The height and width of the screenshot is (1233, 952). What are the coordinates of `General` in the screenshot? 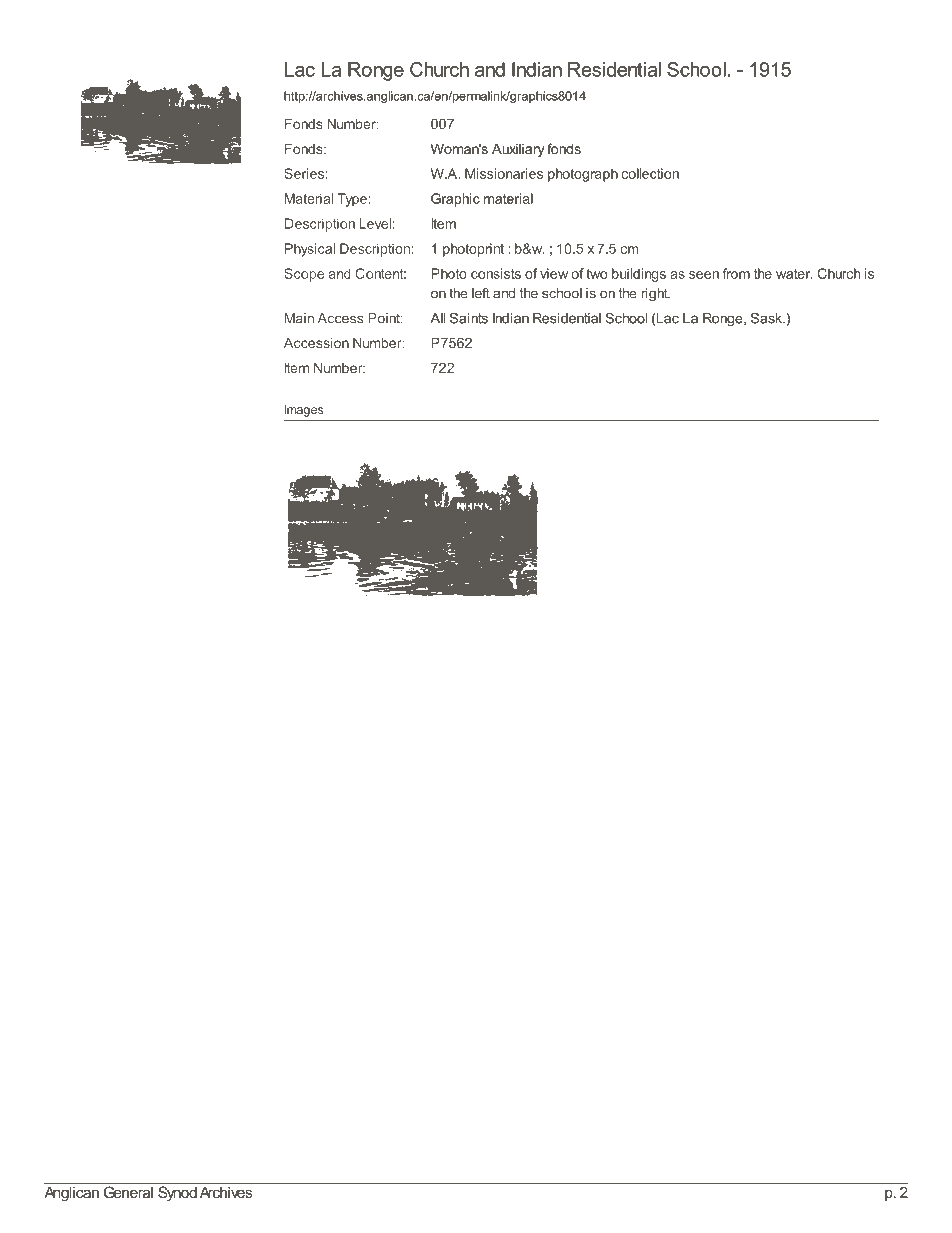 It's located at (128, 1192).
